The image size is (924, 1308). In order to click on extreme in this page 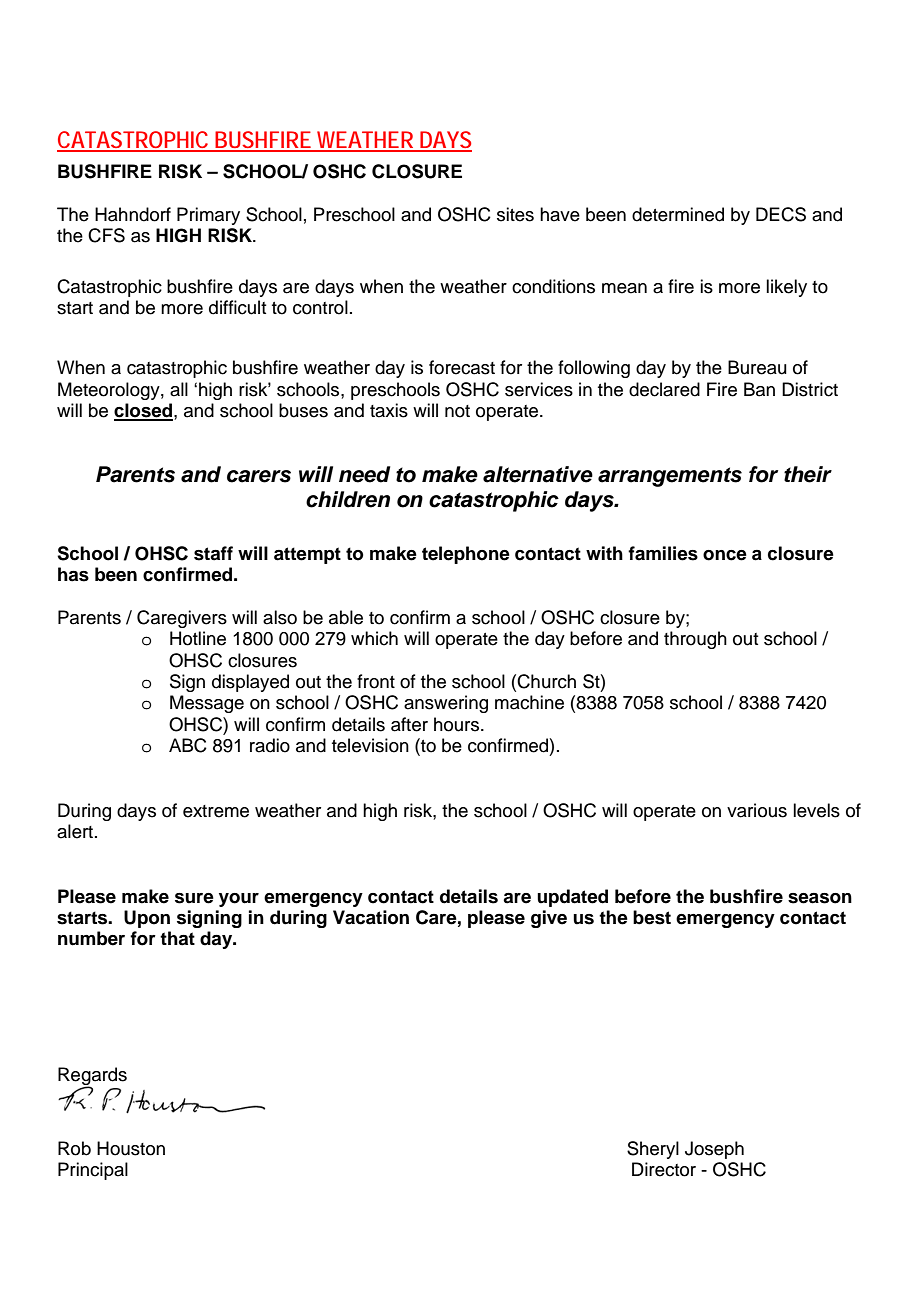, I will do `click(216, 811)`.
